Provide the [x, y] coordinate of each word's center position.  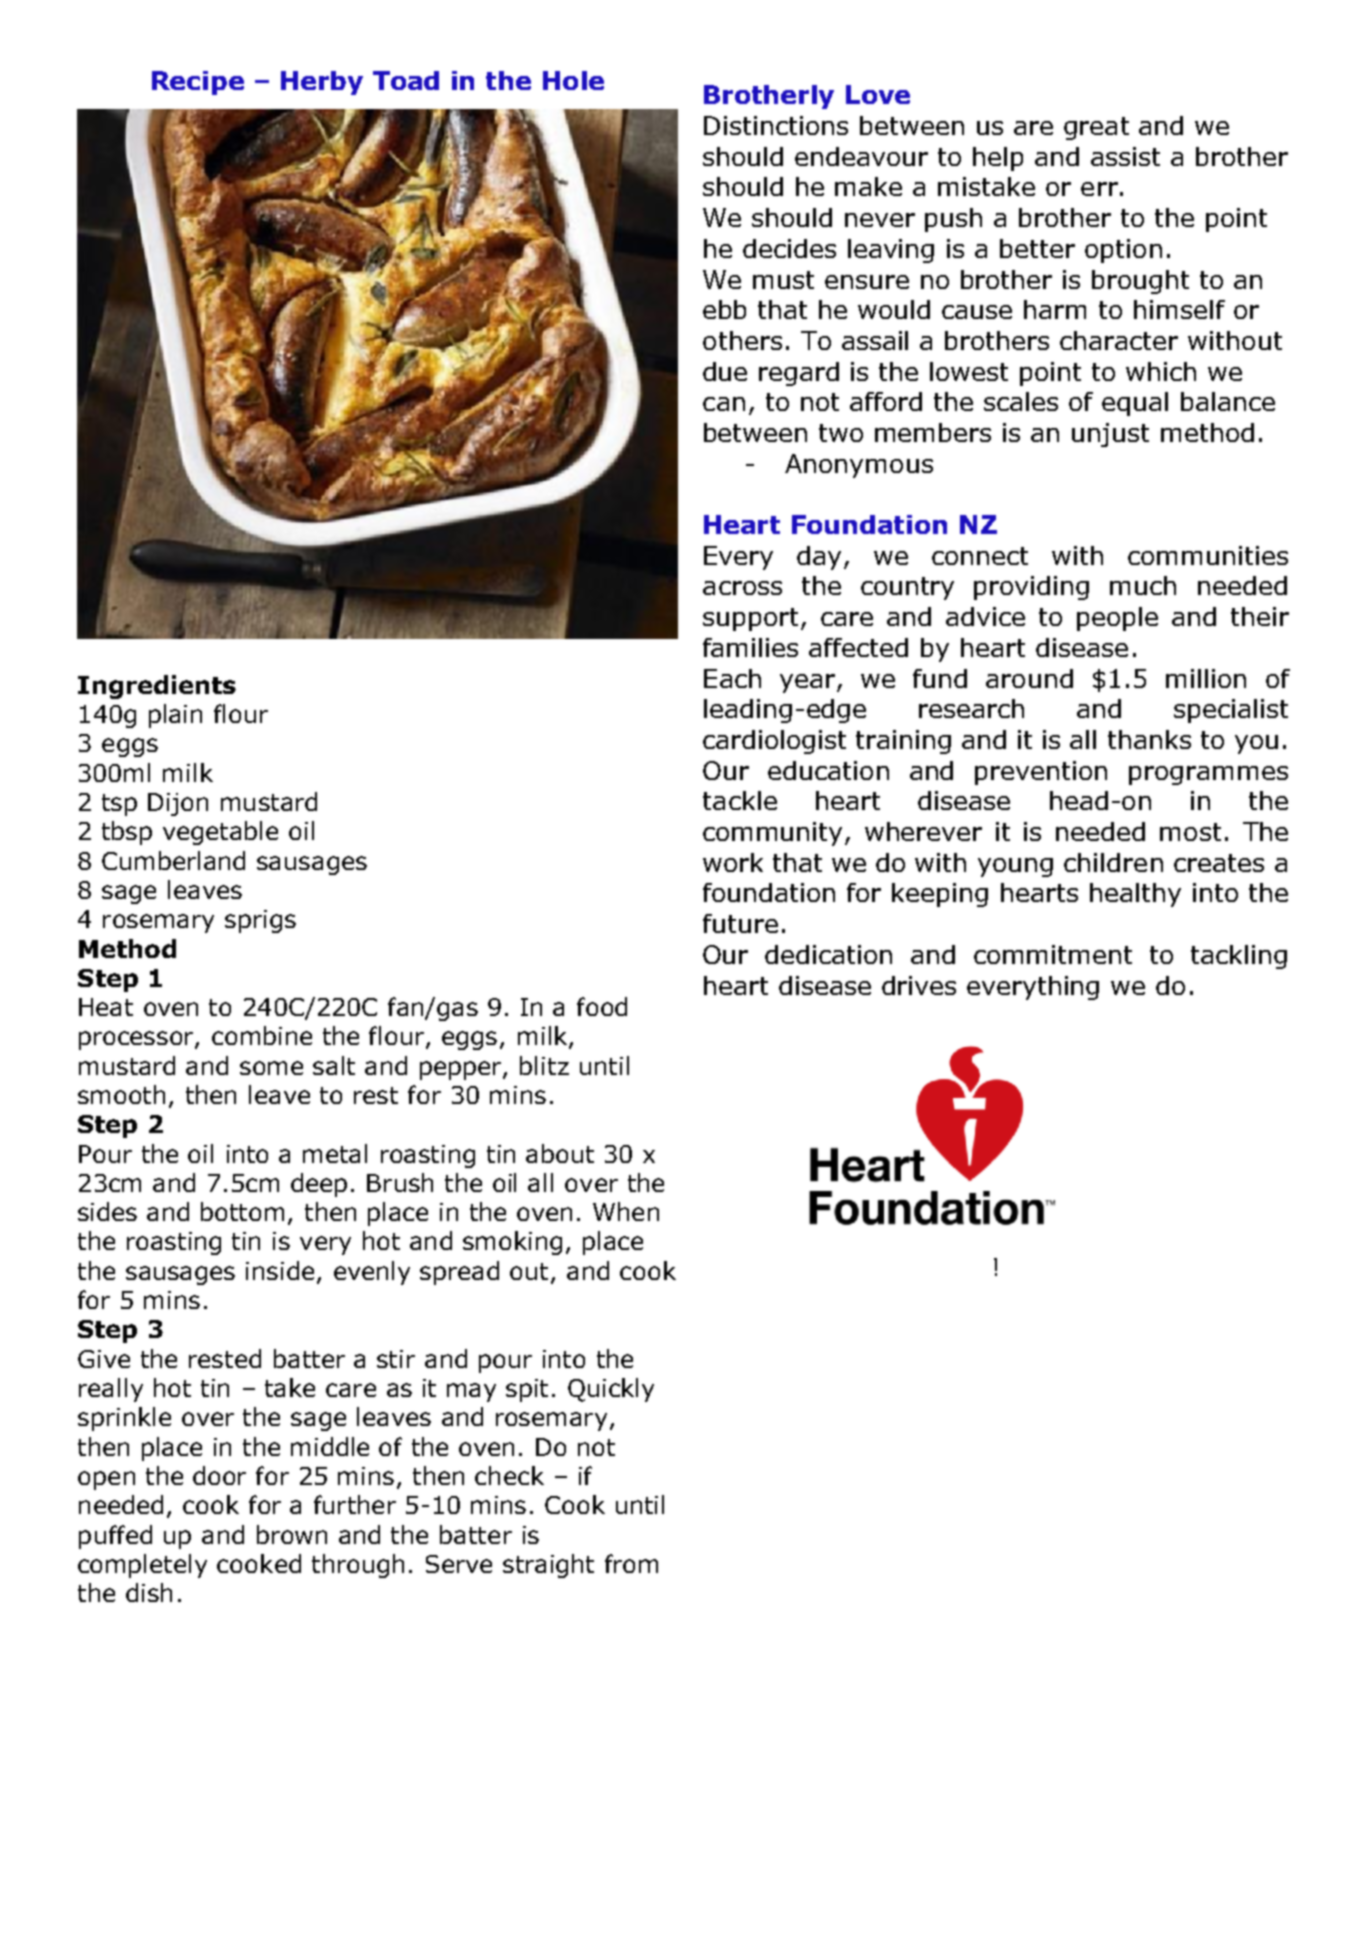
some [271, 1068]
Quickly [611, 1390]
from [631, 1563]
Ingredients [157, 687]
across [742, 588]
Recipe [198, 83]
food [602, 1006]
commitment [1053, 954]
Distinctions [776, 125]
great [1096, 128]
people [1117, 619]
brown [292, 1534]
